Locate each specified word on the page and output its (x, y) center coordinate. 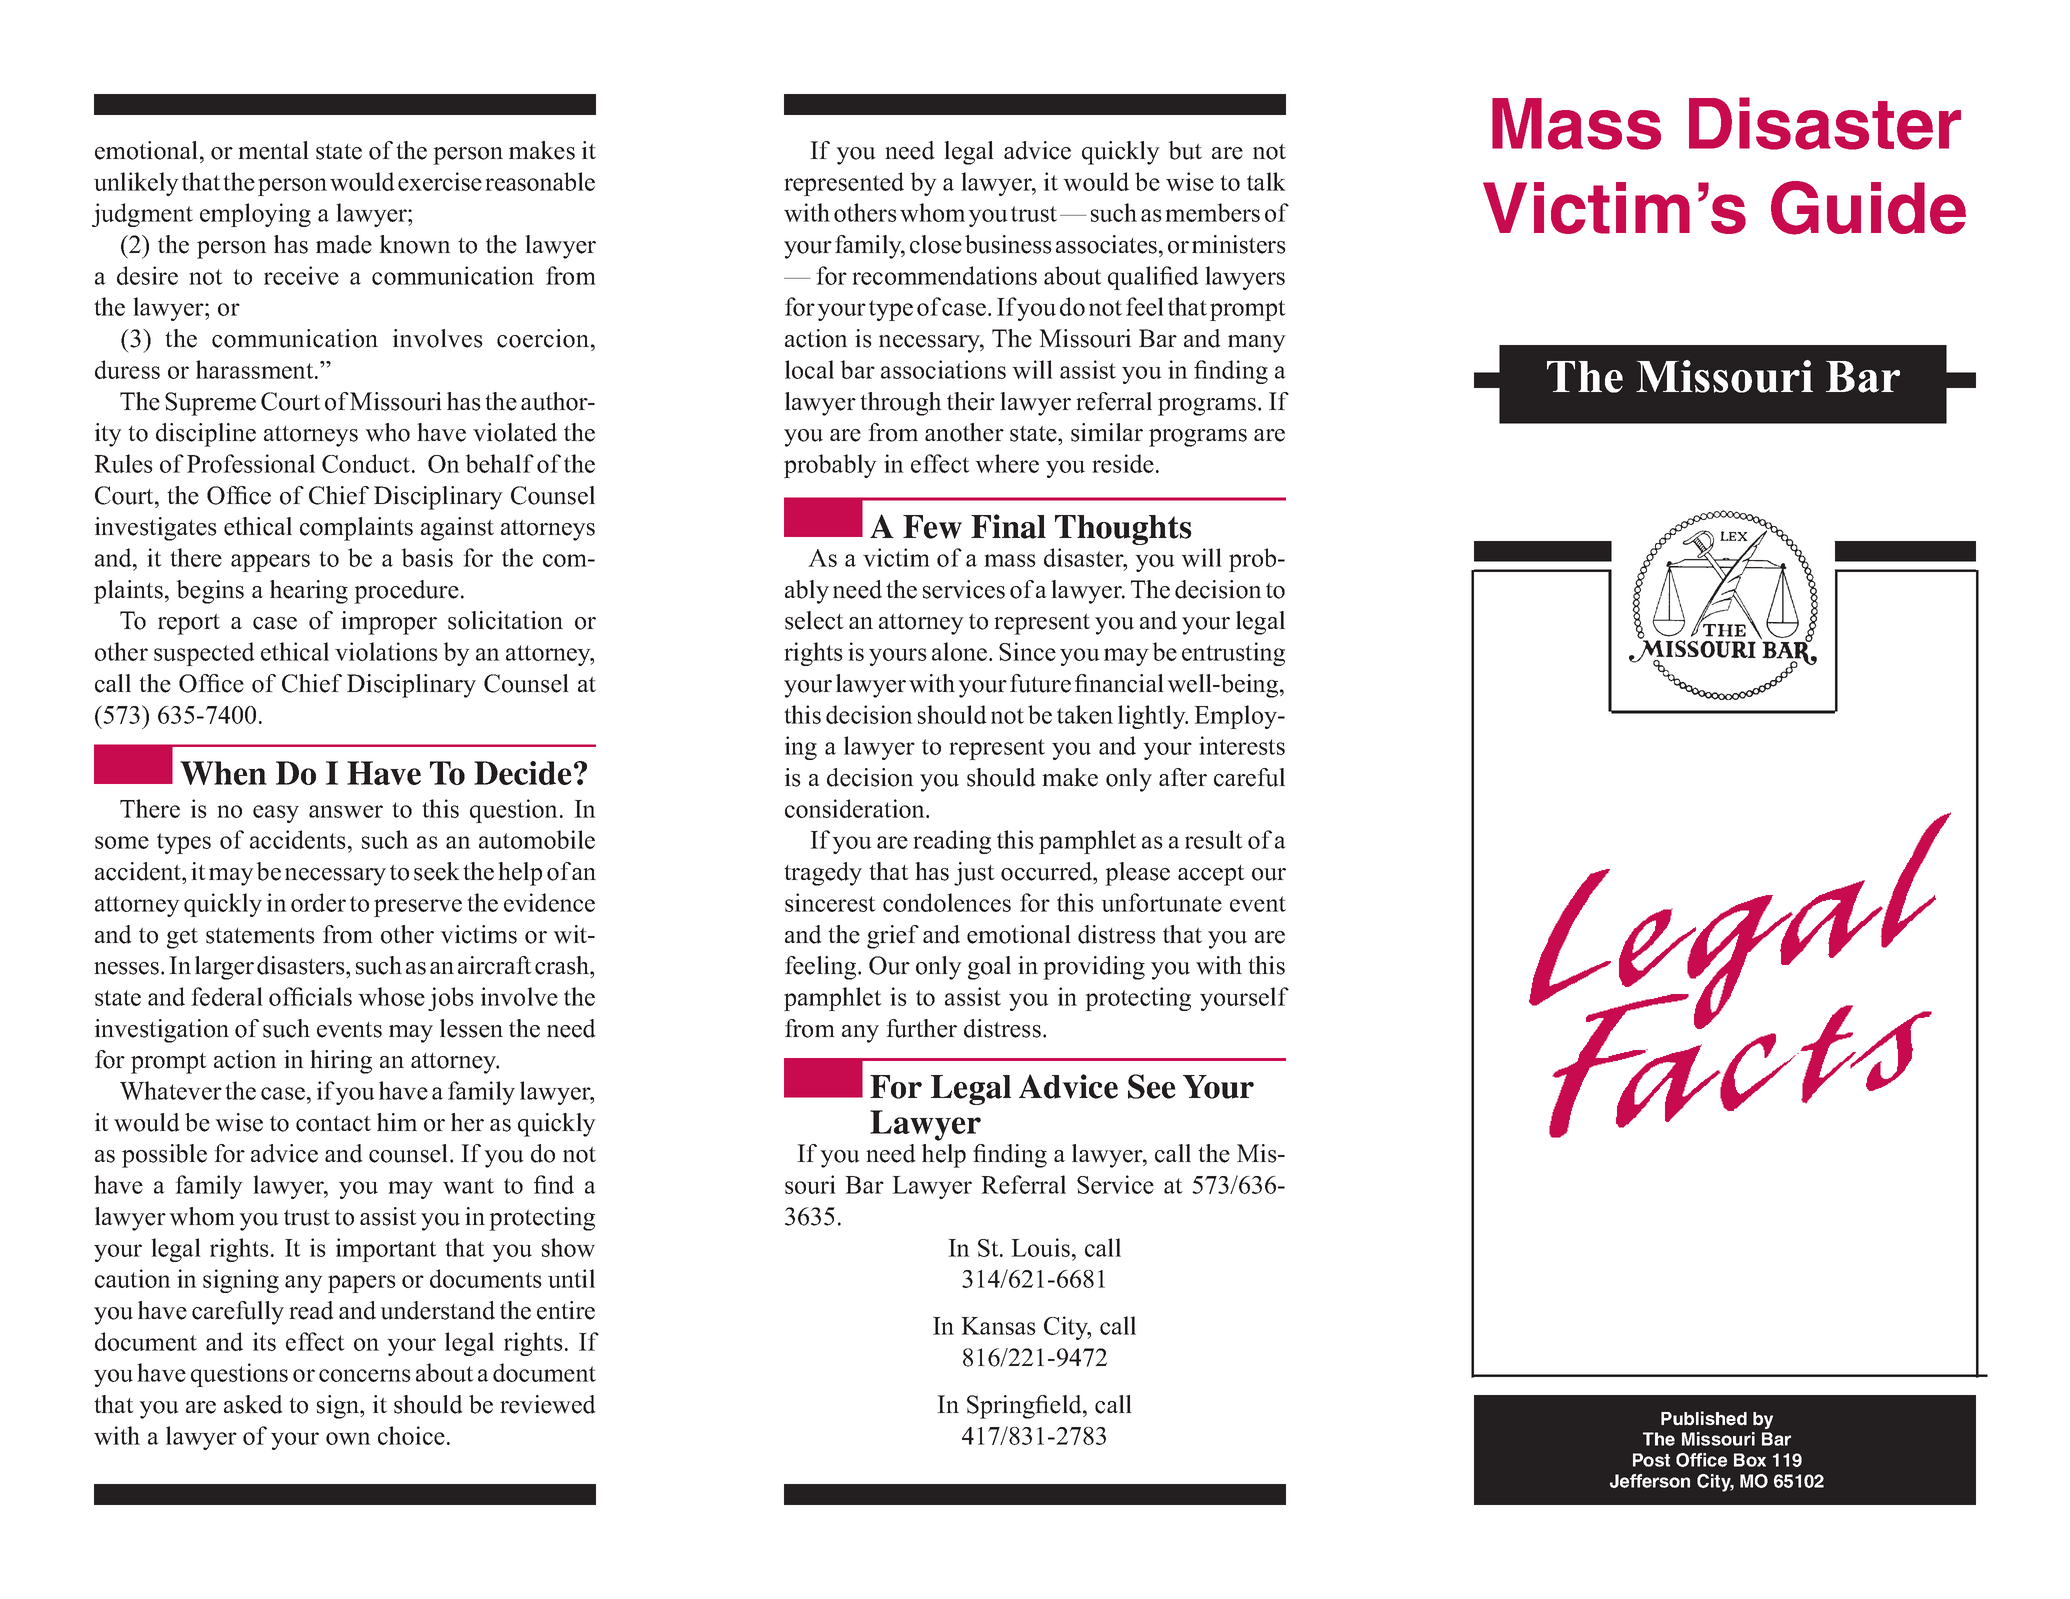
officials (310, 996)
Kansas (998, 1326)
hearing (309, 592)
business (1008, 244)
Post (1651, 1460)
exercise (440, 181)
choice (411, 1435)
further (921, 1028)
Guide (1868, 208)
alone (961, 651)
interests (1242, 745)
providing (1094, 968)
